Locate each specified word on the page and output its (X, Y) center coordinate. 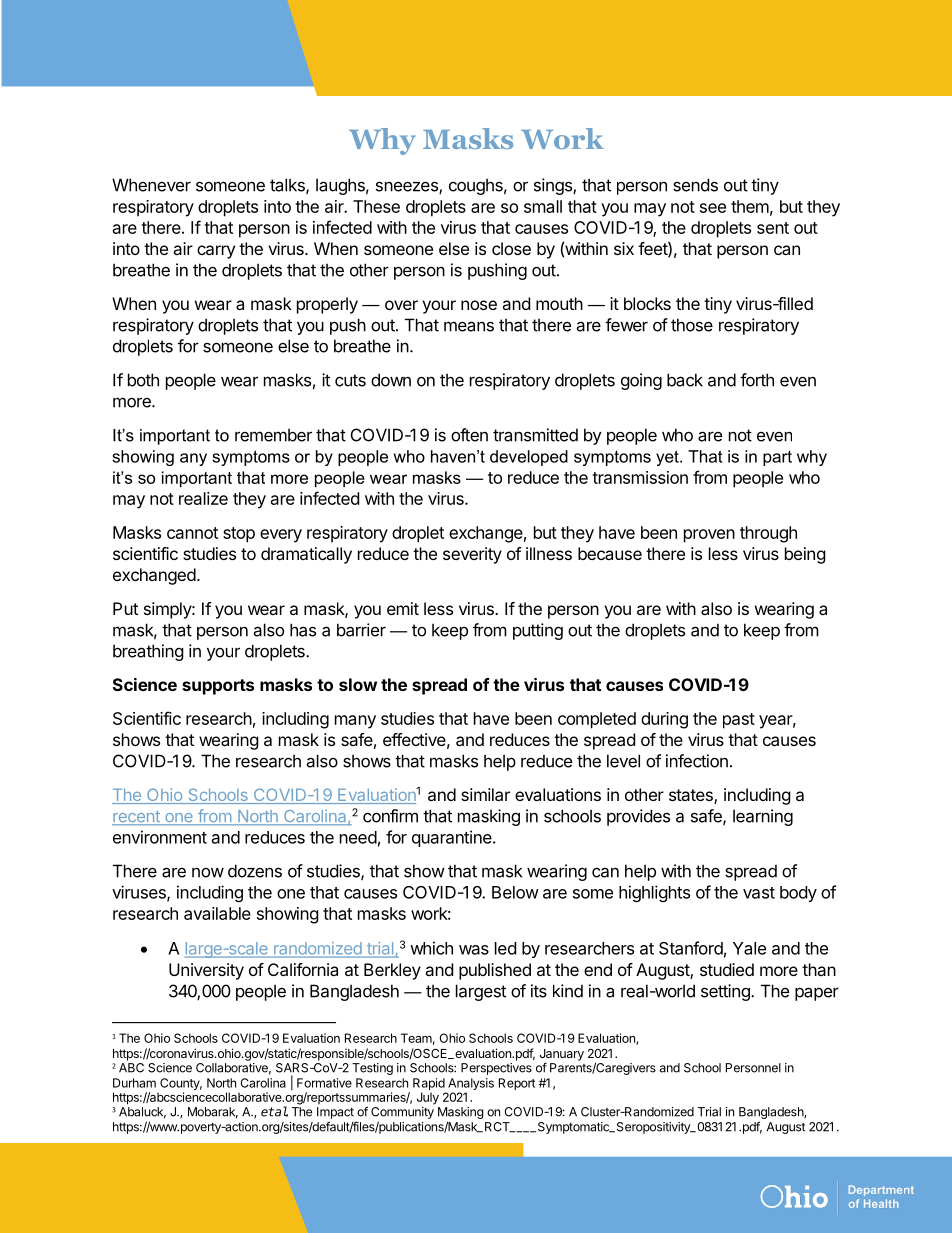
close (511, 248)
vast (759, 893)
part (777, 458)
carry (216, 252)
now (208, 873)
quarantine (453, 838)
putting (538, 631)
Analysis (470, 1085)
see (713, 208)
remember (273, 435)
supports (218, 687)
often (469, 435)
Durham (134, 1083)
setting (726, 992)
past (739, 721)
